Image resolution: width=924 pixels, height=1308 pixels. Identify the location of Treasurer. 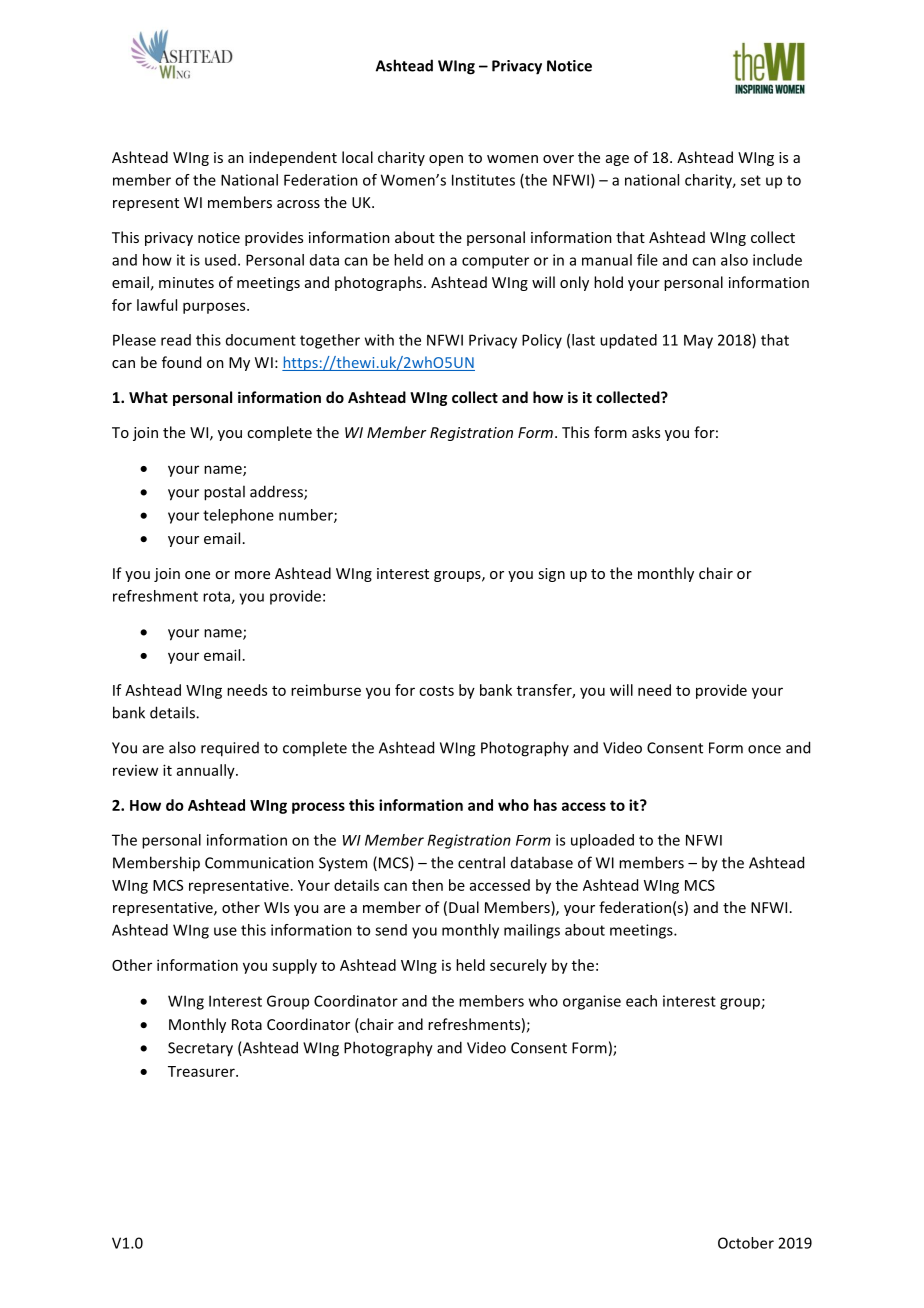
(202, 1071).
